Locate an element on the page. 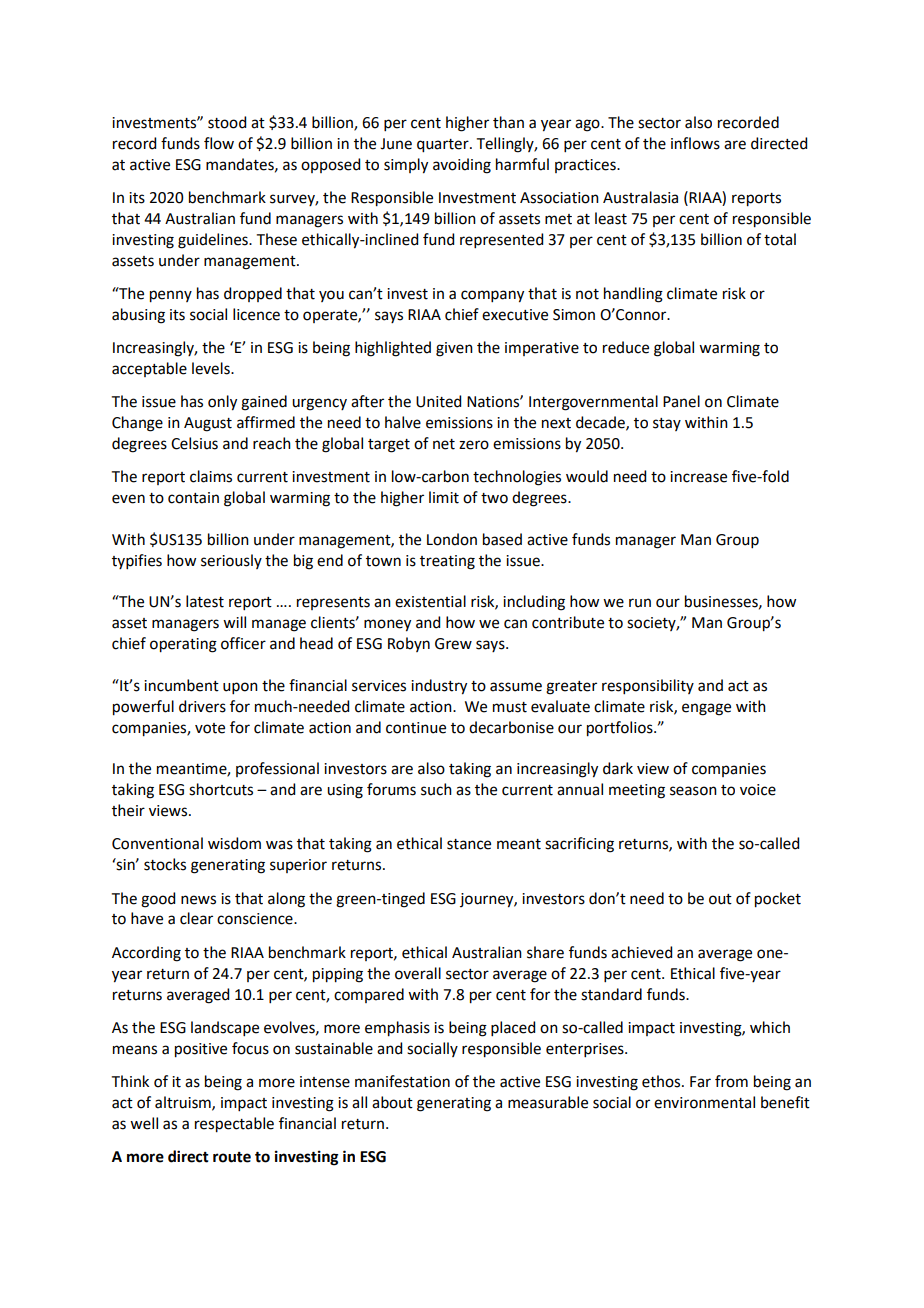 The image size is (924, 1308). respectable is located at coordinates (234, 1125).
